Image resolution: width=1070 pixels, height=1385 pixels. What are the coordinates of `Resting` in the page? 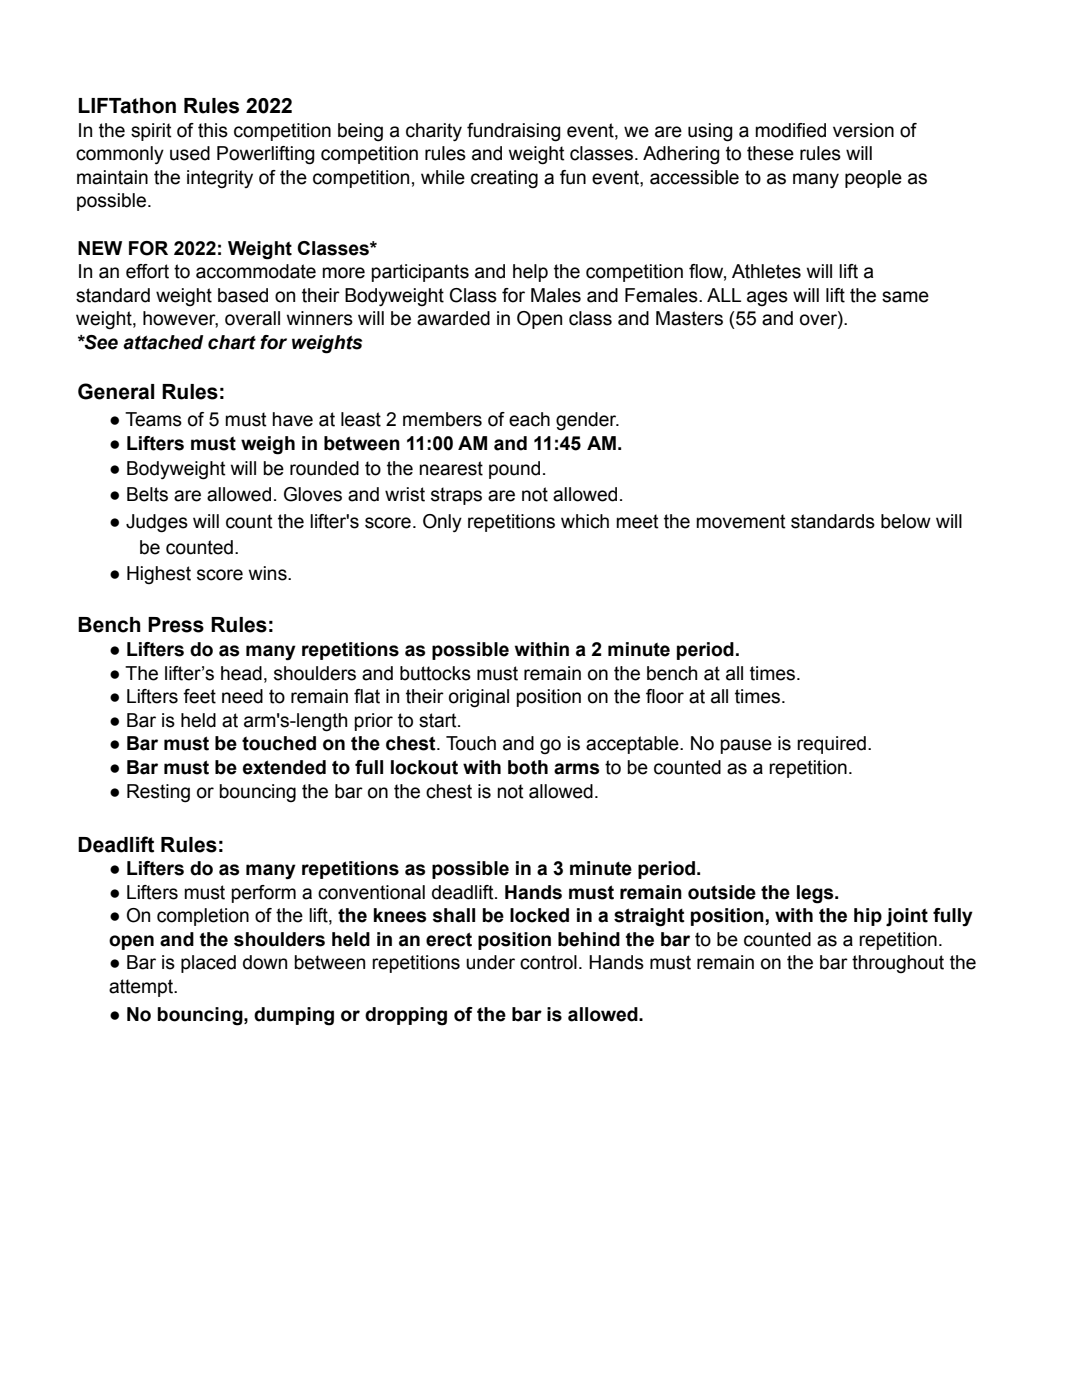 It's located at (158, 793).
